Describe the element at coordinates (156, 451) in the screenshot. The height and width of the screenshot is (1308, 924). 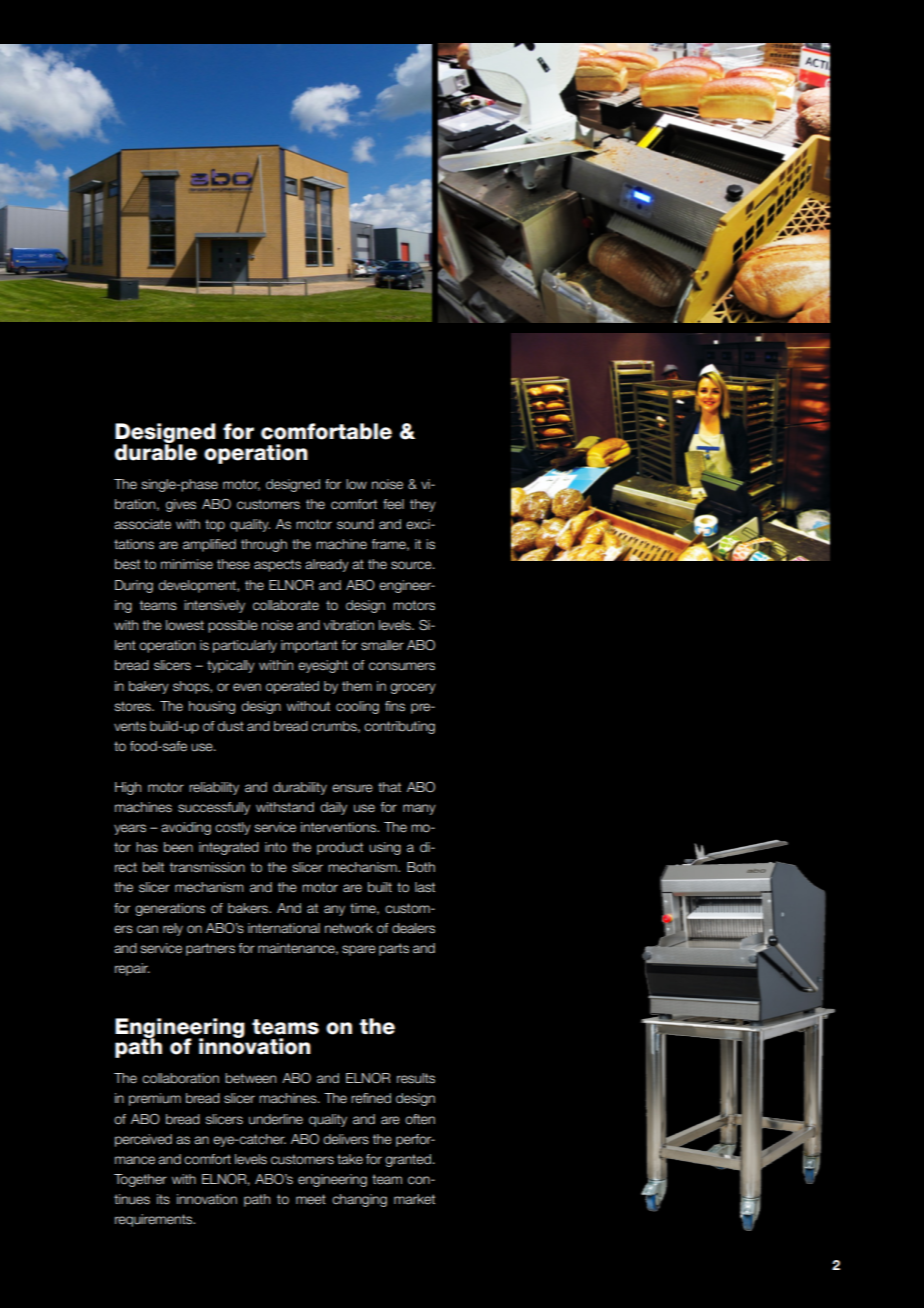
I see `durable` at that location.
